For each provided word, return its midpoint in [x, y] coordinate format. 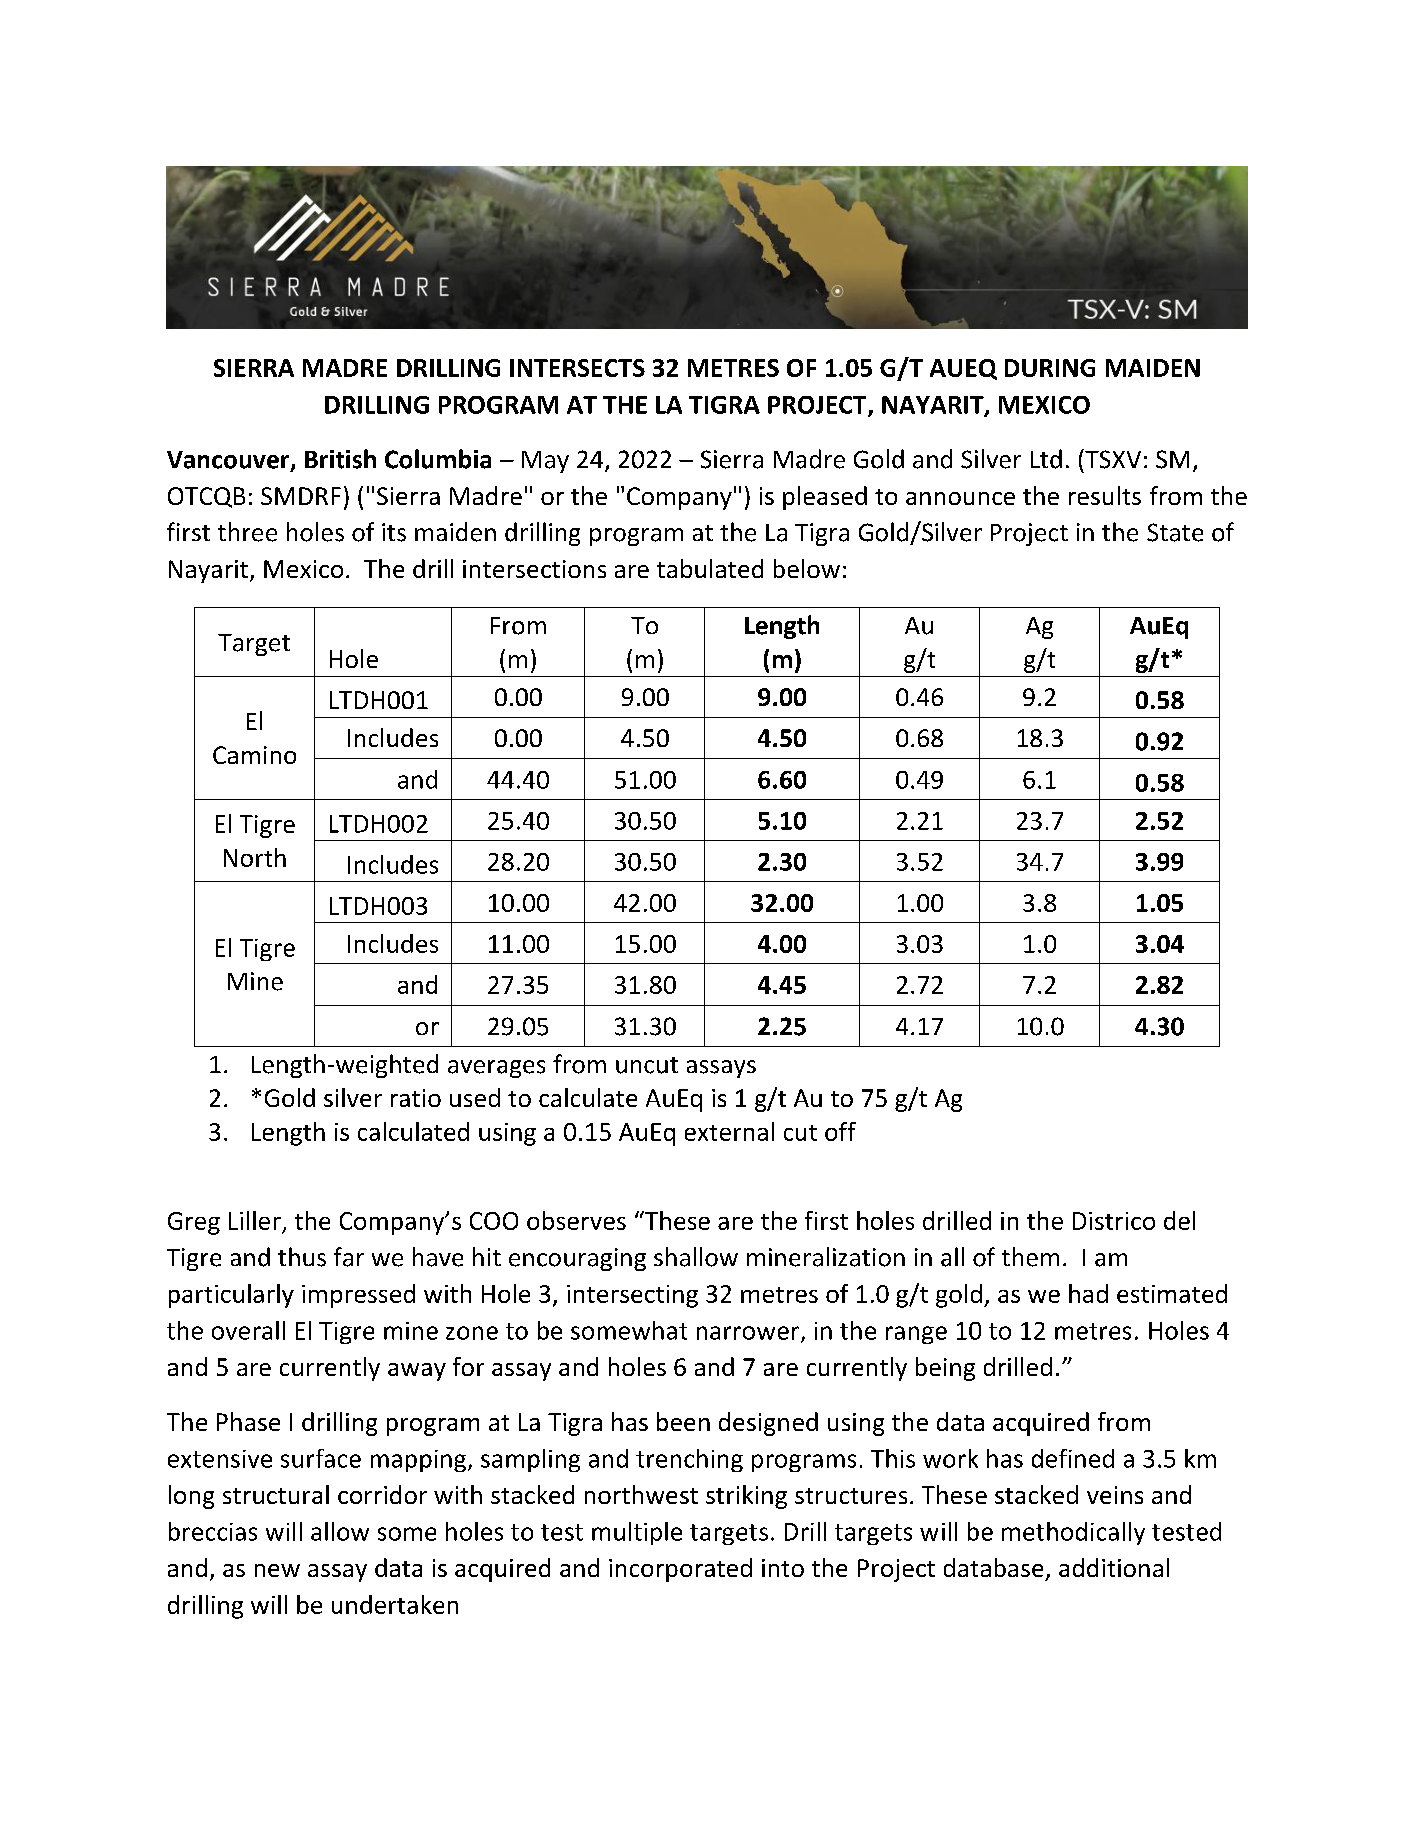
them [1030, 1257]
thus [302, 1257]
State [1175, 532]
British [340, 459]
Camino [254, 755]
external [729, 1131]
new [277, 1570]
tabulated [710, 568]
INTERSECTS [577, 368]
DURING [1050, 368]
